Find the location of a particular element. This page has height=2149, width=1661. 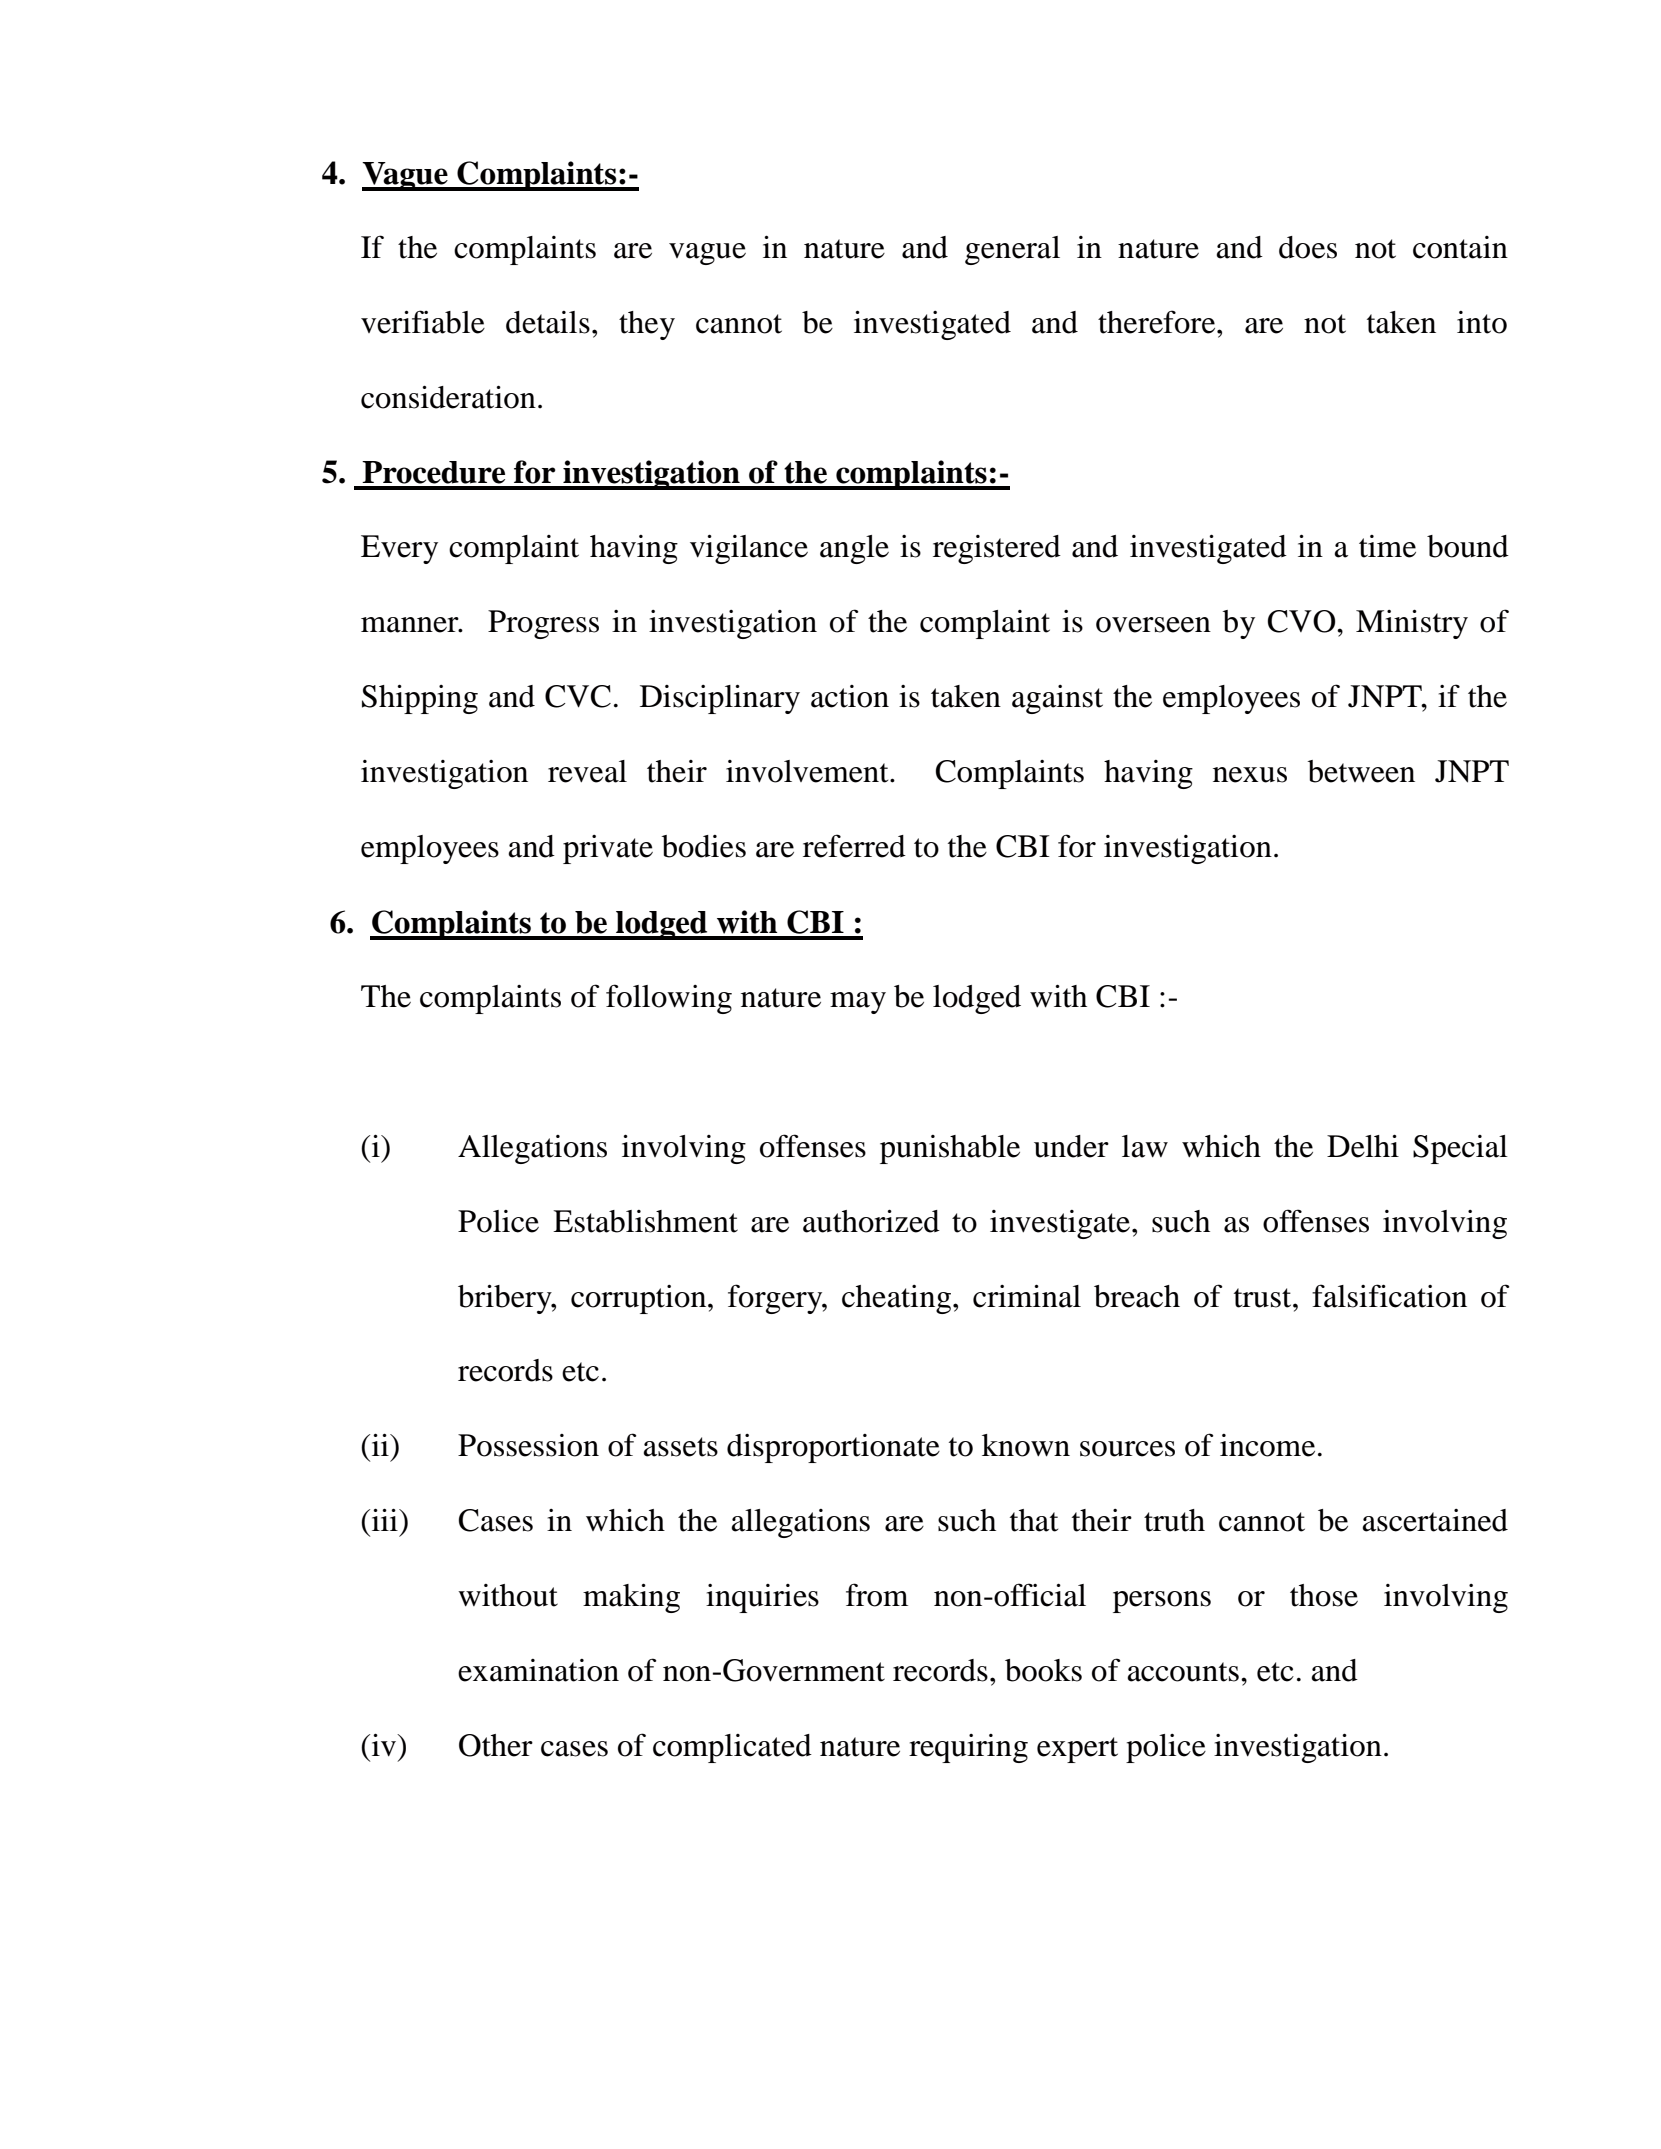

general is located at coordinates (1012, 250).
